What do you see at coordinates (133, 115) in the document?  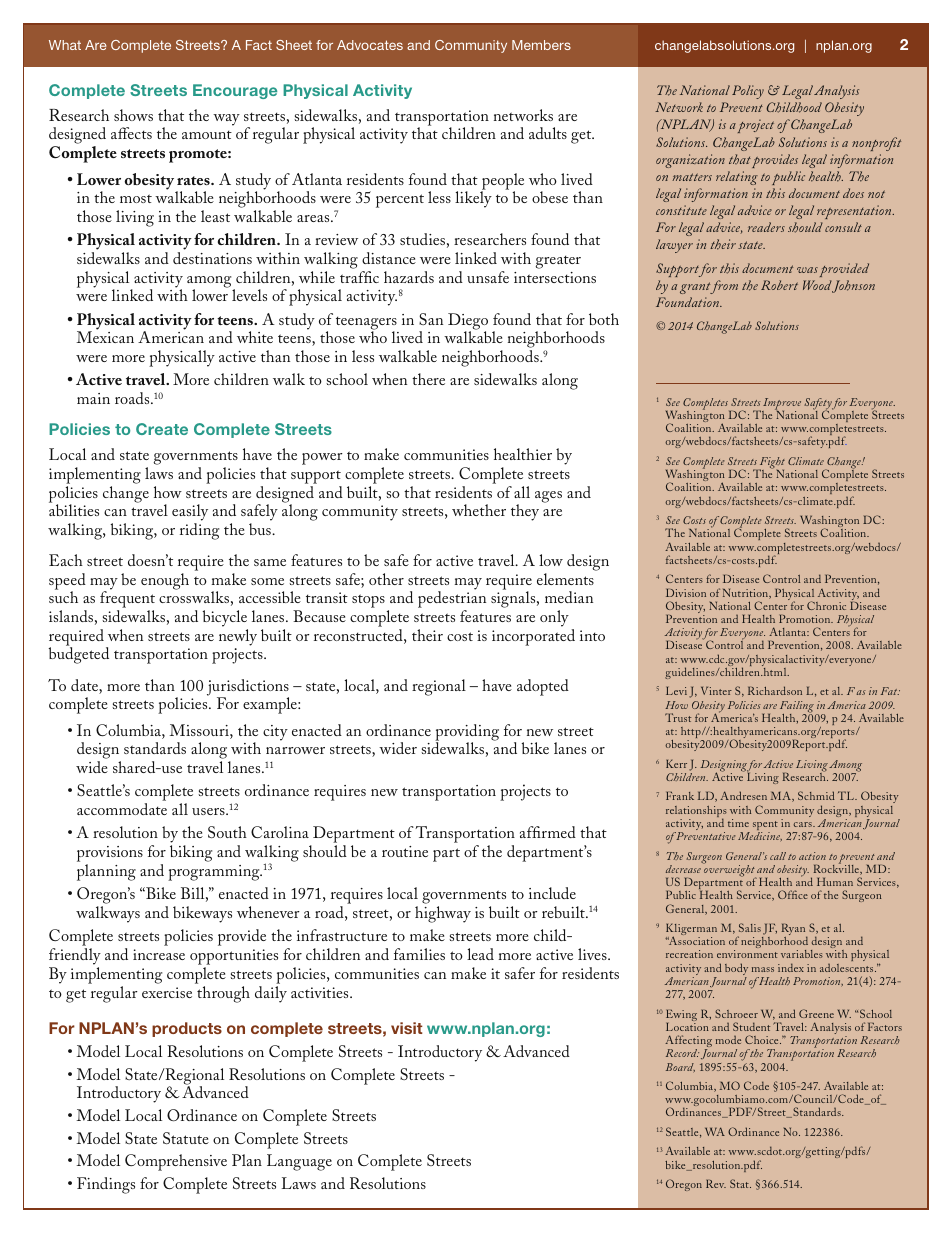 I see `shows` at bounding box center [133, 115].
